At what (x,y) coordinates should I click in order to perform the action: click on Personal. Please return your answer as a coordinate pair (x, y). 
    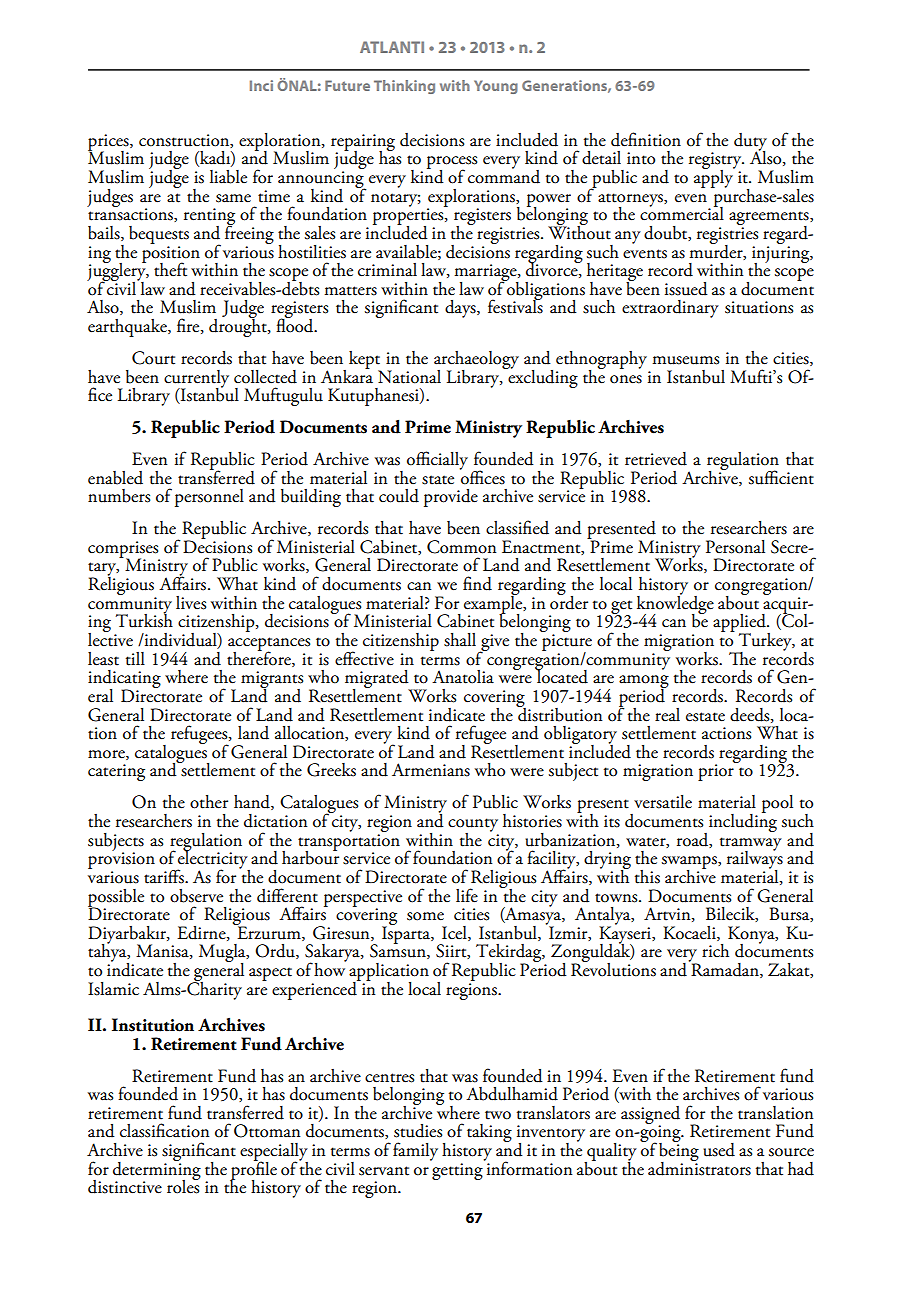
    Looking at the image, I should click on (735, 547).
